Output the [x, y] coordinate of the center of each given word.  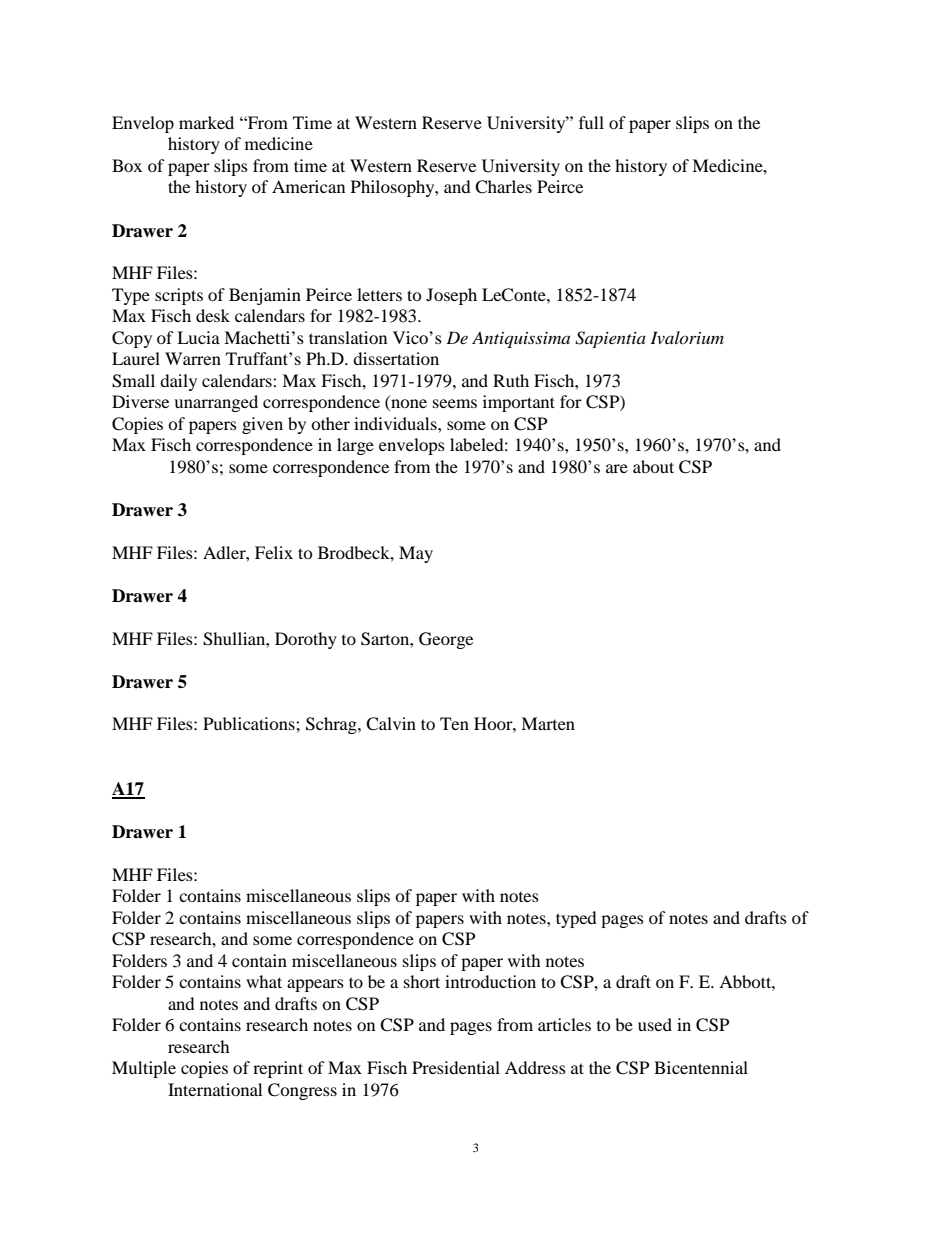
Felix [274, 552]
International [215, 1089]
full [591, 122]
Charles [503, 187]
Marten [548, 723]
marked [206, 122]
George [446, 640]
